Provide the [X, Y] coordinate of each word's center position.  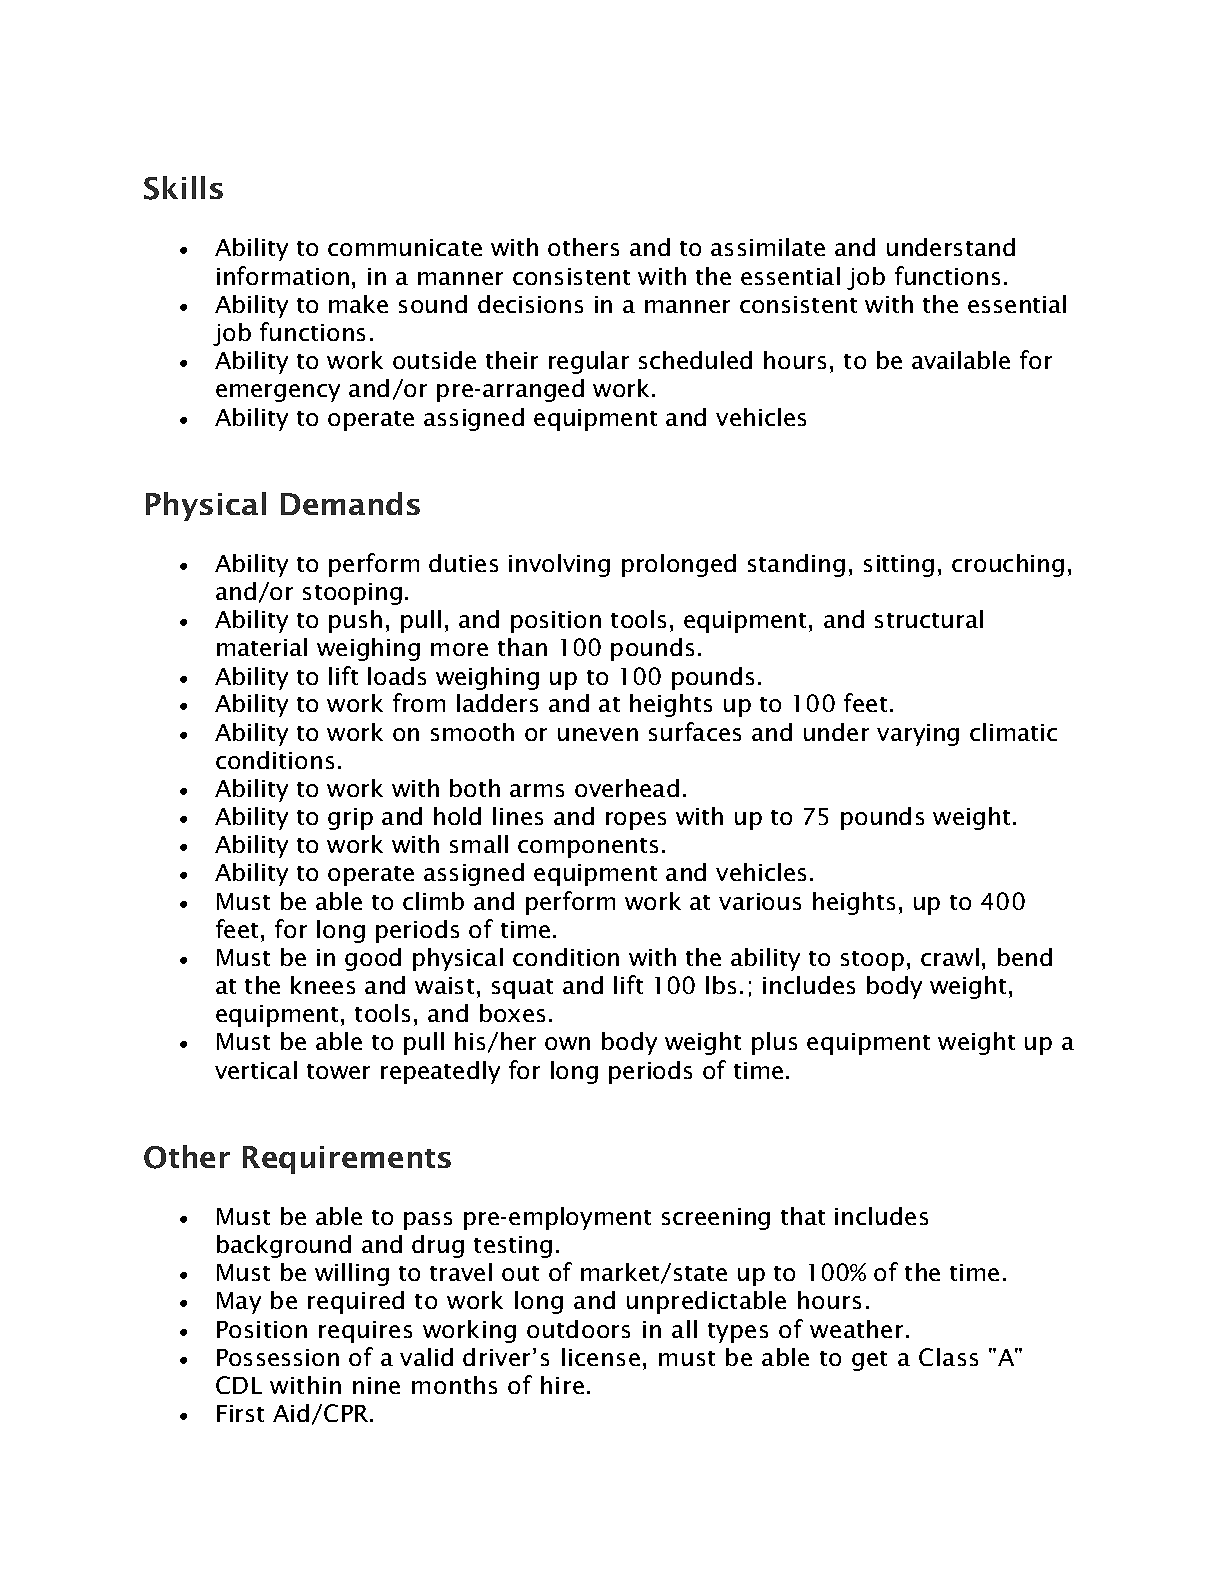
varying [918, 735]
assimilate [768, 247]
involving [559, 565]
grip [350, 819]
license [601, 1357]
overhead [627, 788]
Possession [278, 1357]
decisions [530, 304]
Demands [350, 503]
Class [948, 1357]
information [283, 275]
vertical [256, 1070]
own [567, 1043]
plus [774, 1043]
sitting [899, 566]
